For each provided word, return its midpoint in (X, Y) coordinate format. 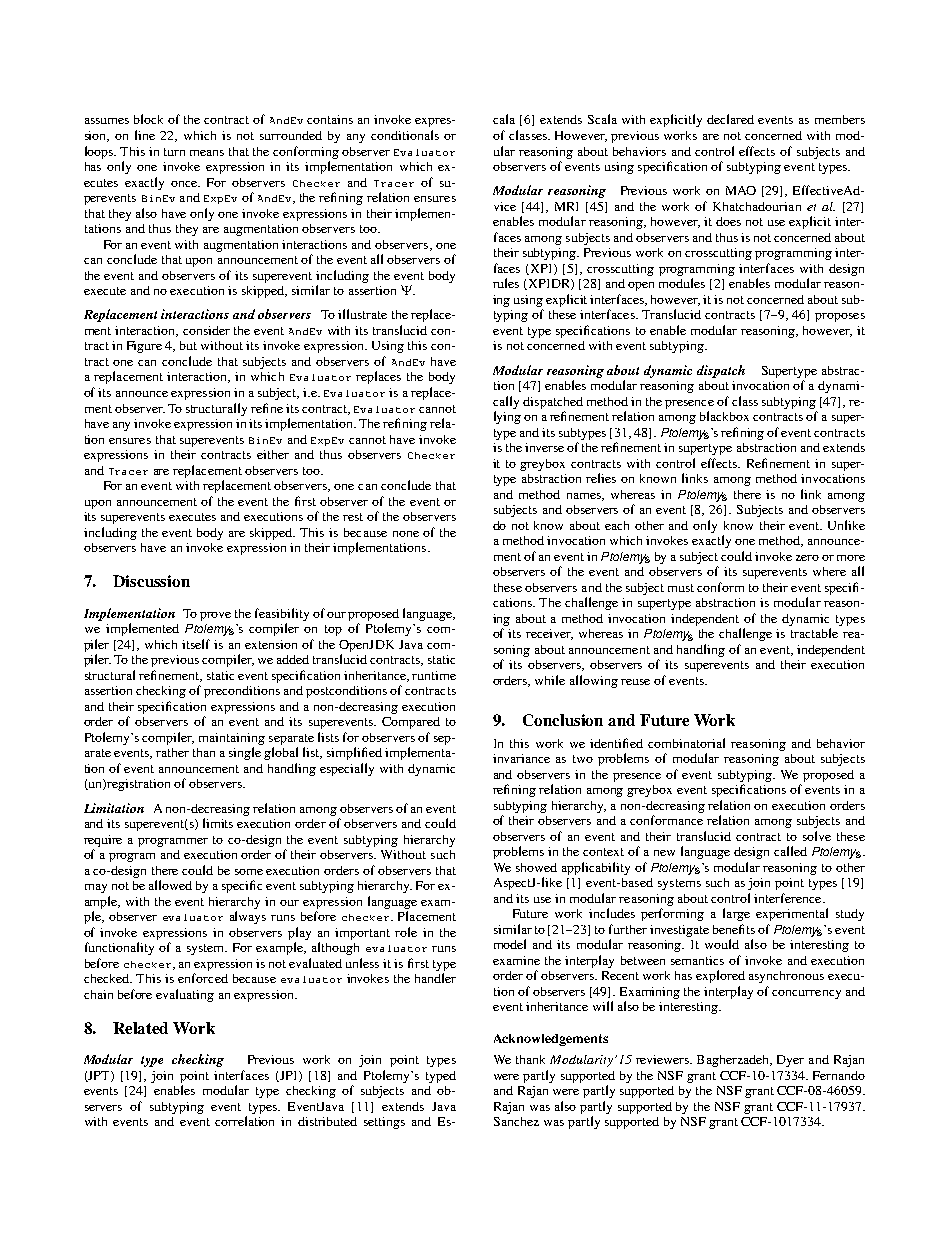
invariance (521, 758)
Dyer (790, 1061)
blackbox (724, 416)
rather (172, 752)
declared (730, 119)
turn (174, 152)
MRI (566, 206)
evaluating (185, 995)
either (273, 454)
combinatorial (686, 743)
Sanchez (516, 1121)
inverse (544, 447)
